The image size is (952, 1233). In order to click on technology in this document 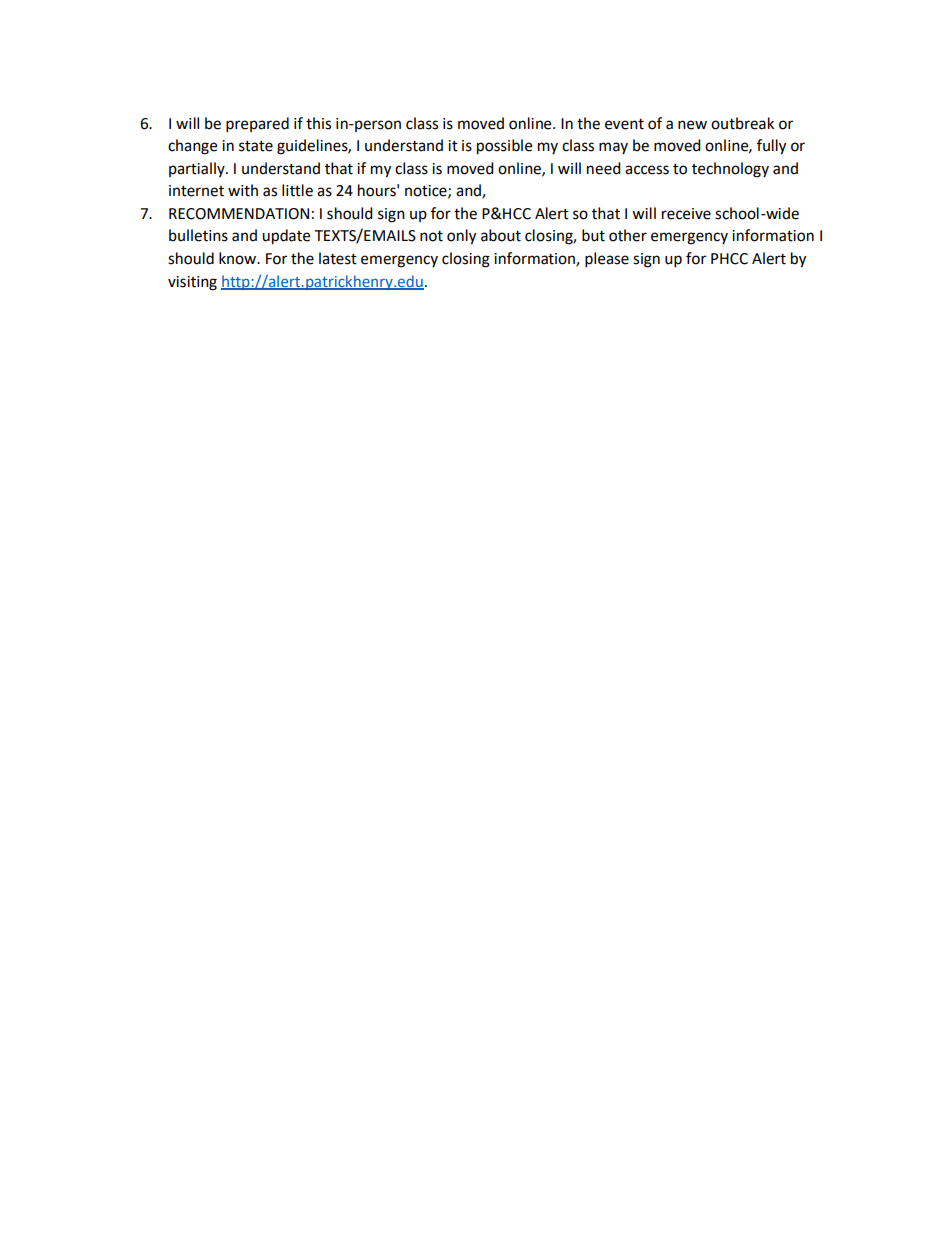, I will do `click(730, 170)`.
